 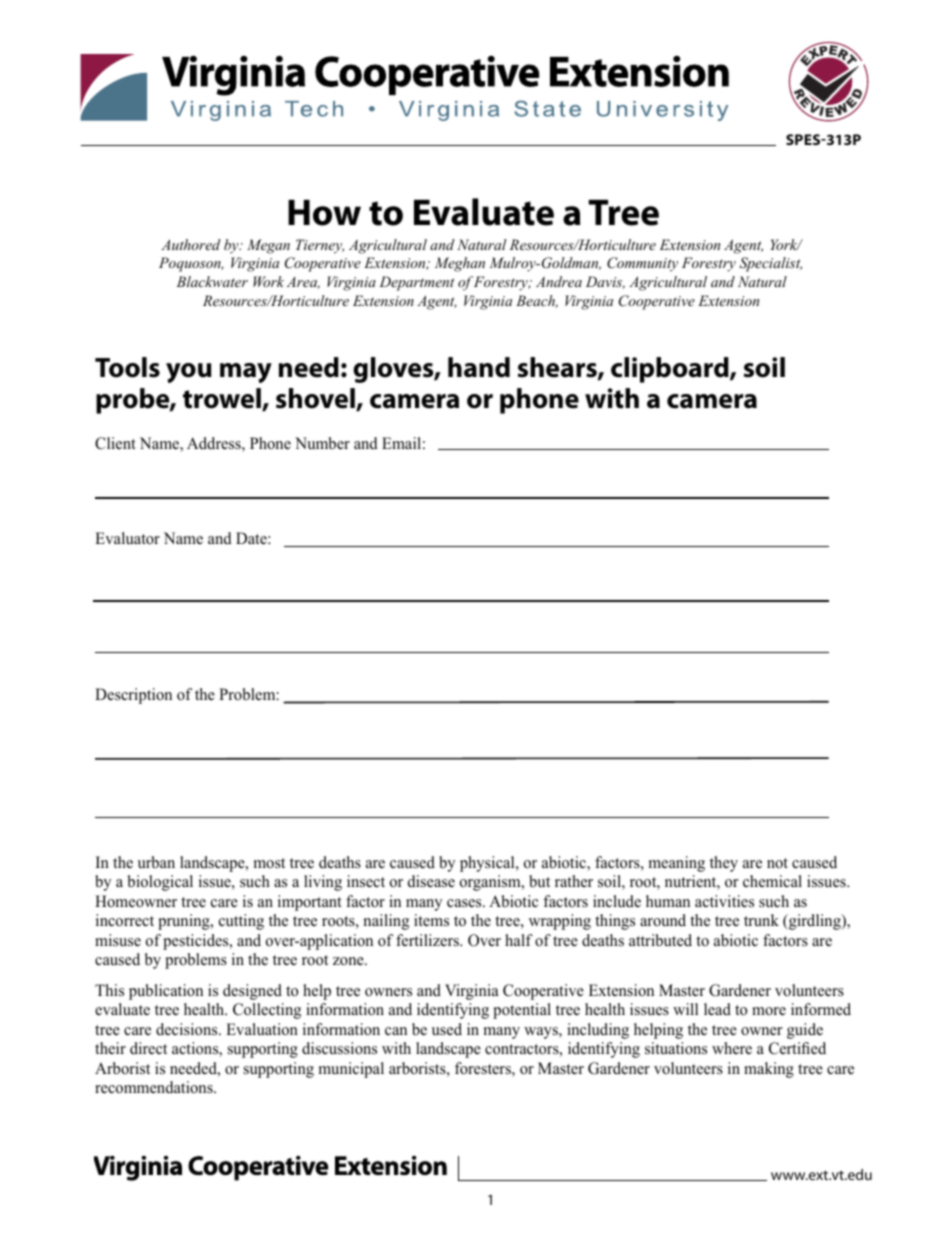 What do you see at coordinates (770, 264) in the image?
I see `Specialist` at bounding box center [770, 264].
